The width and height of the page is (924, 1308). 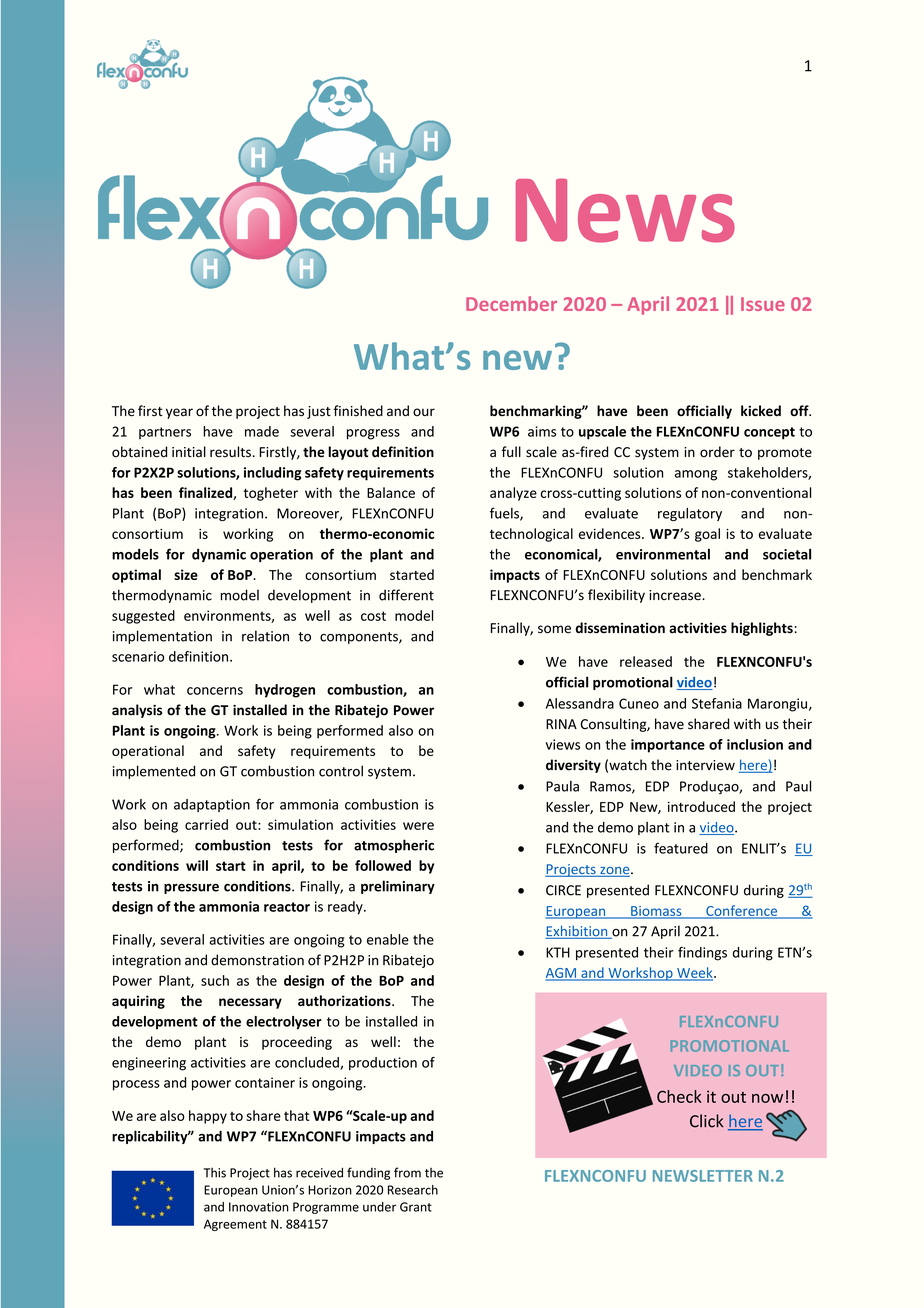 What do you see at coordinates (179, 413) in the page?
I see `year` at bounding box center [179, 413].
